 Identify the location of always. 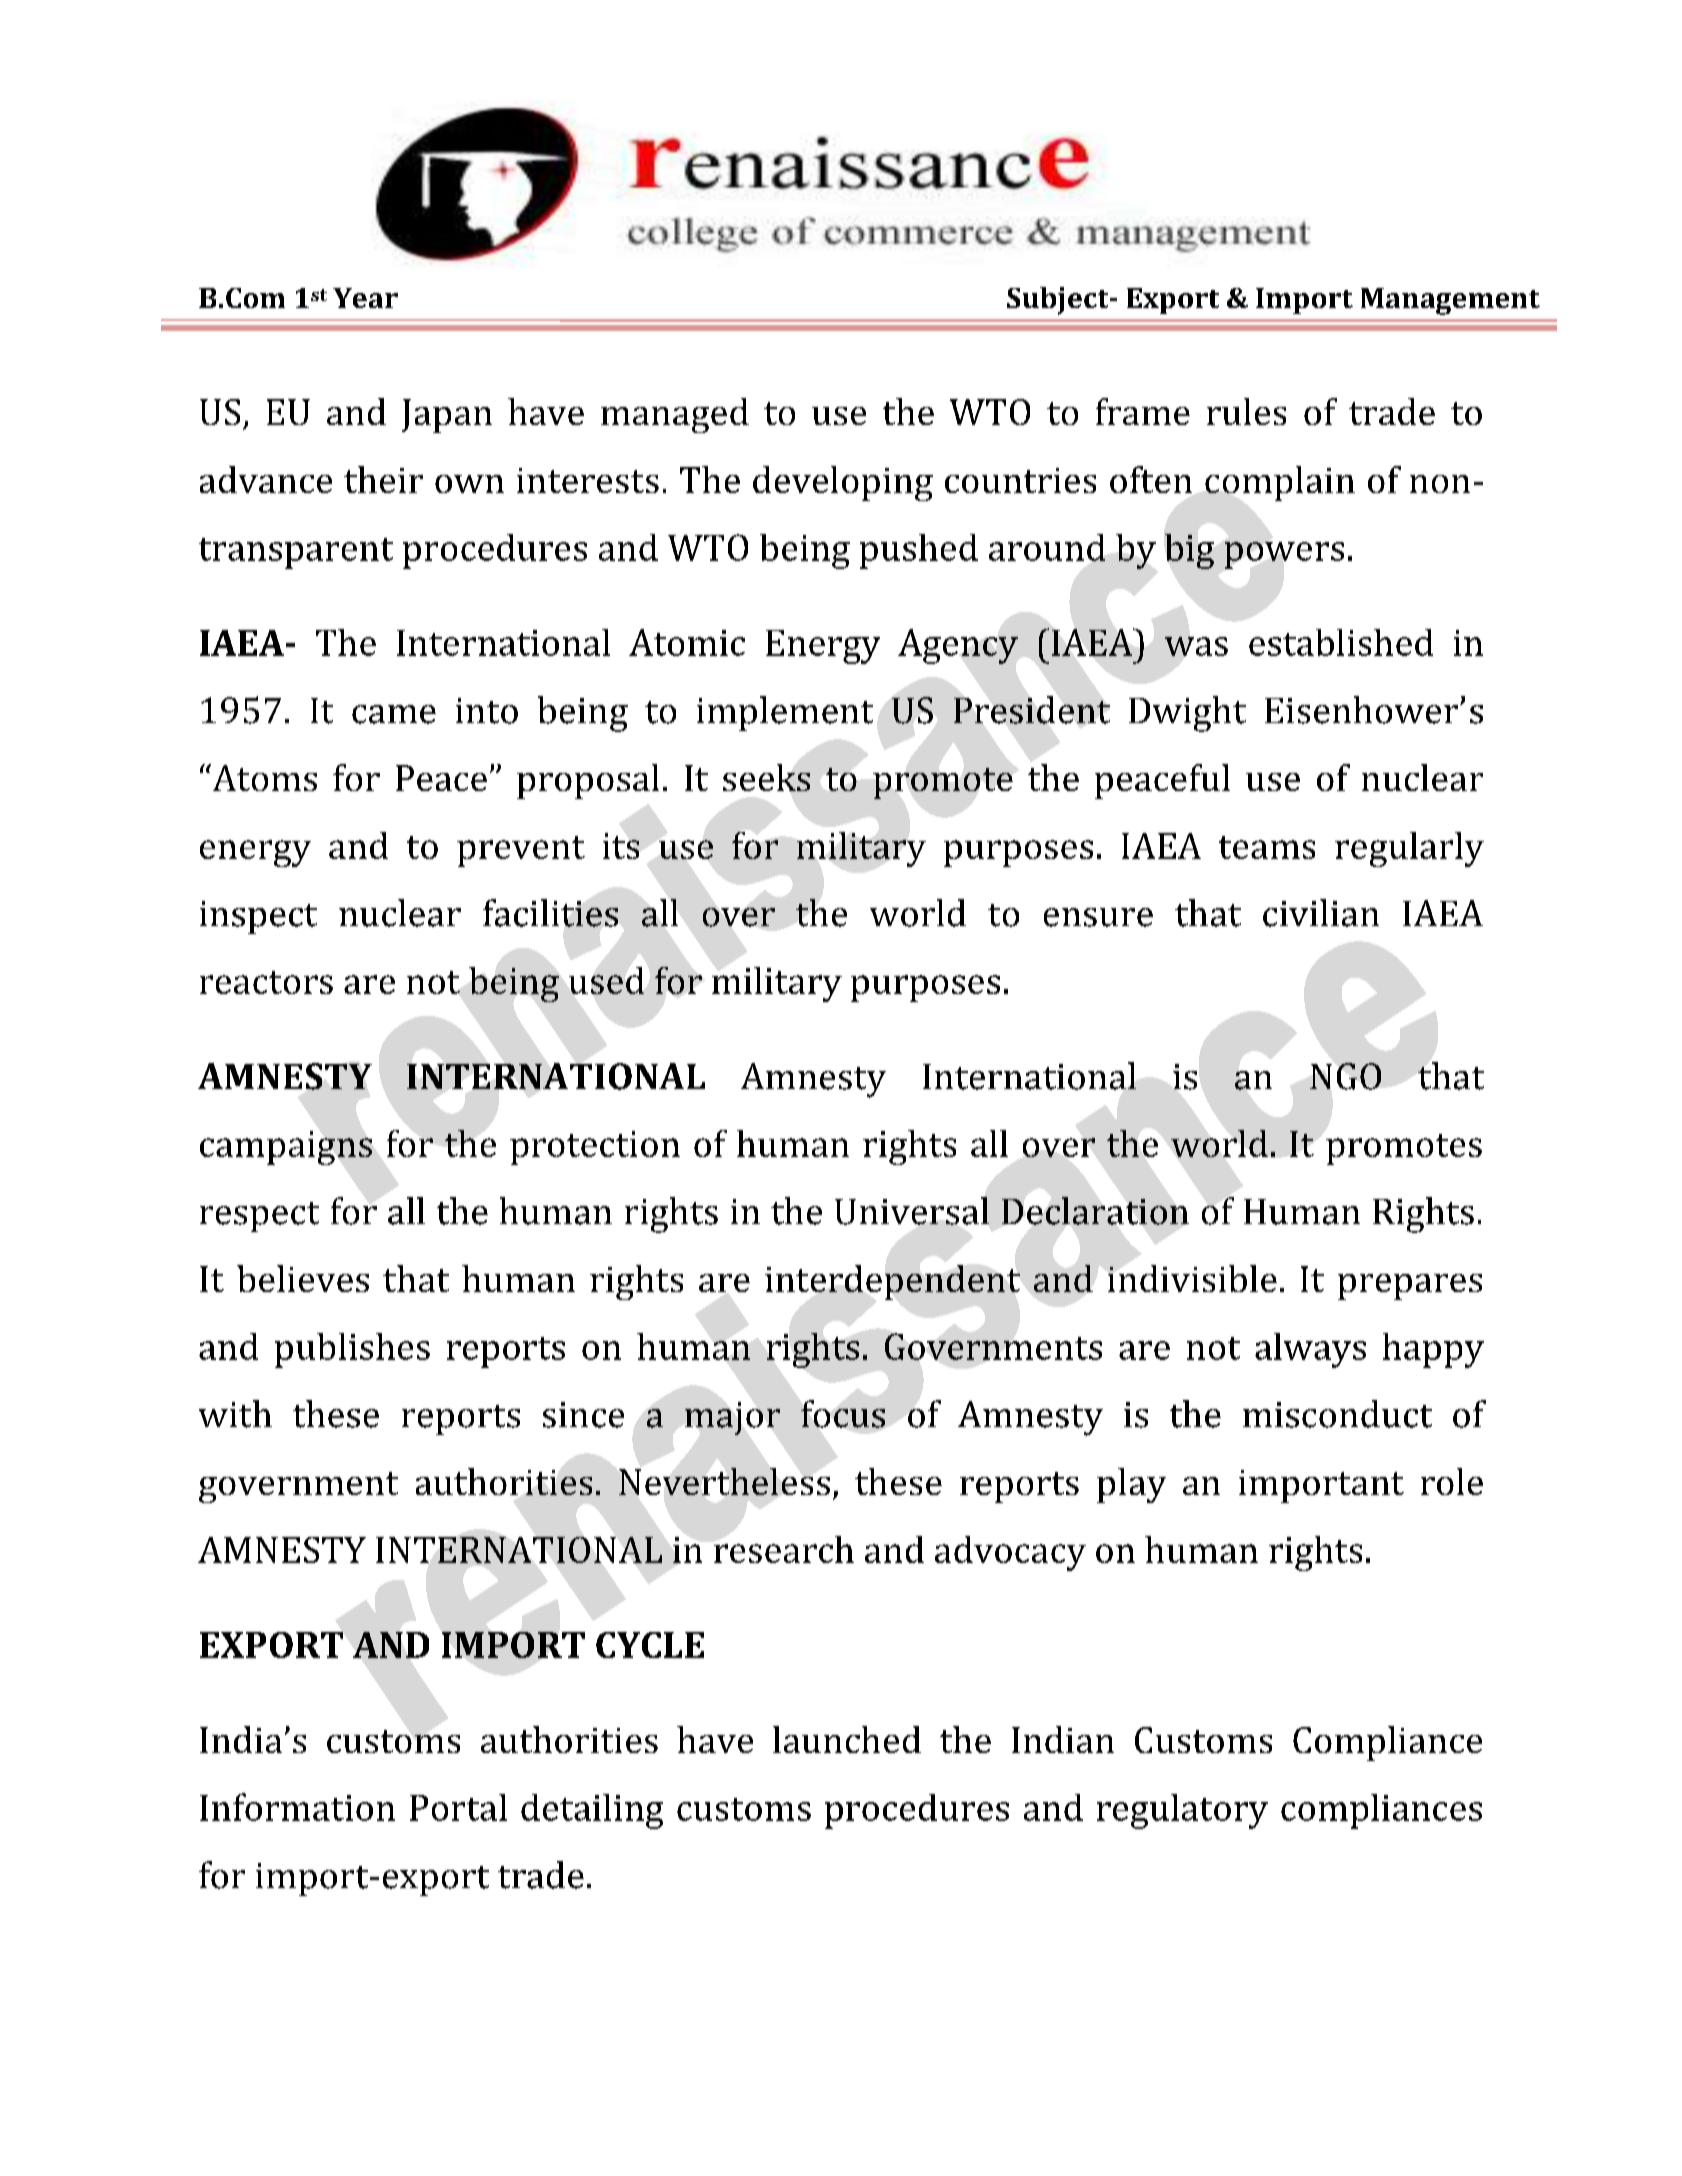
(1310, 1350).
